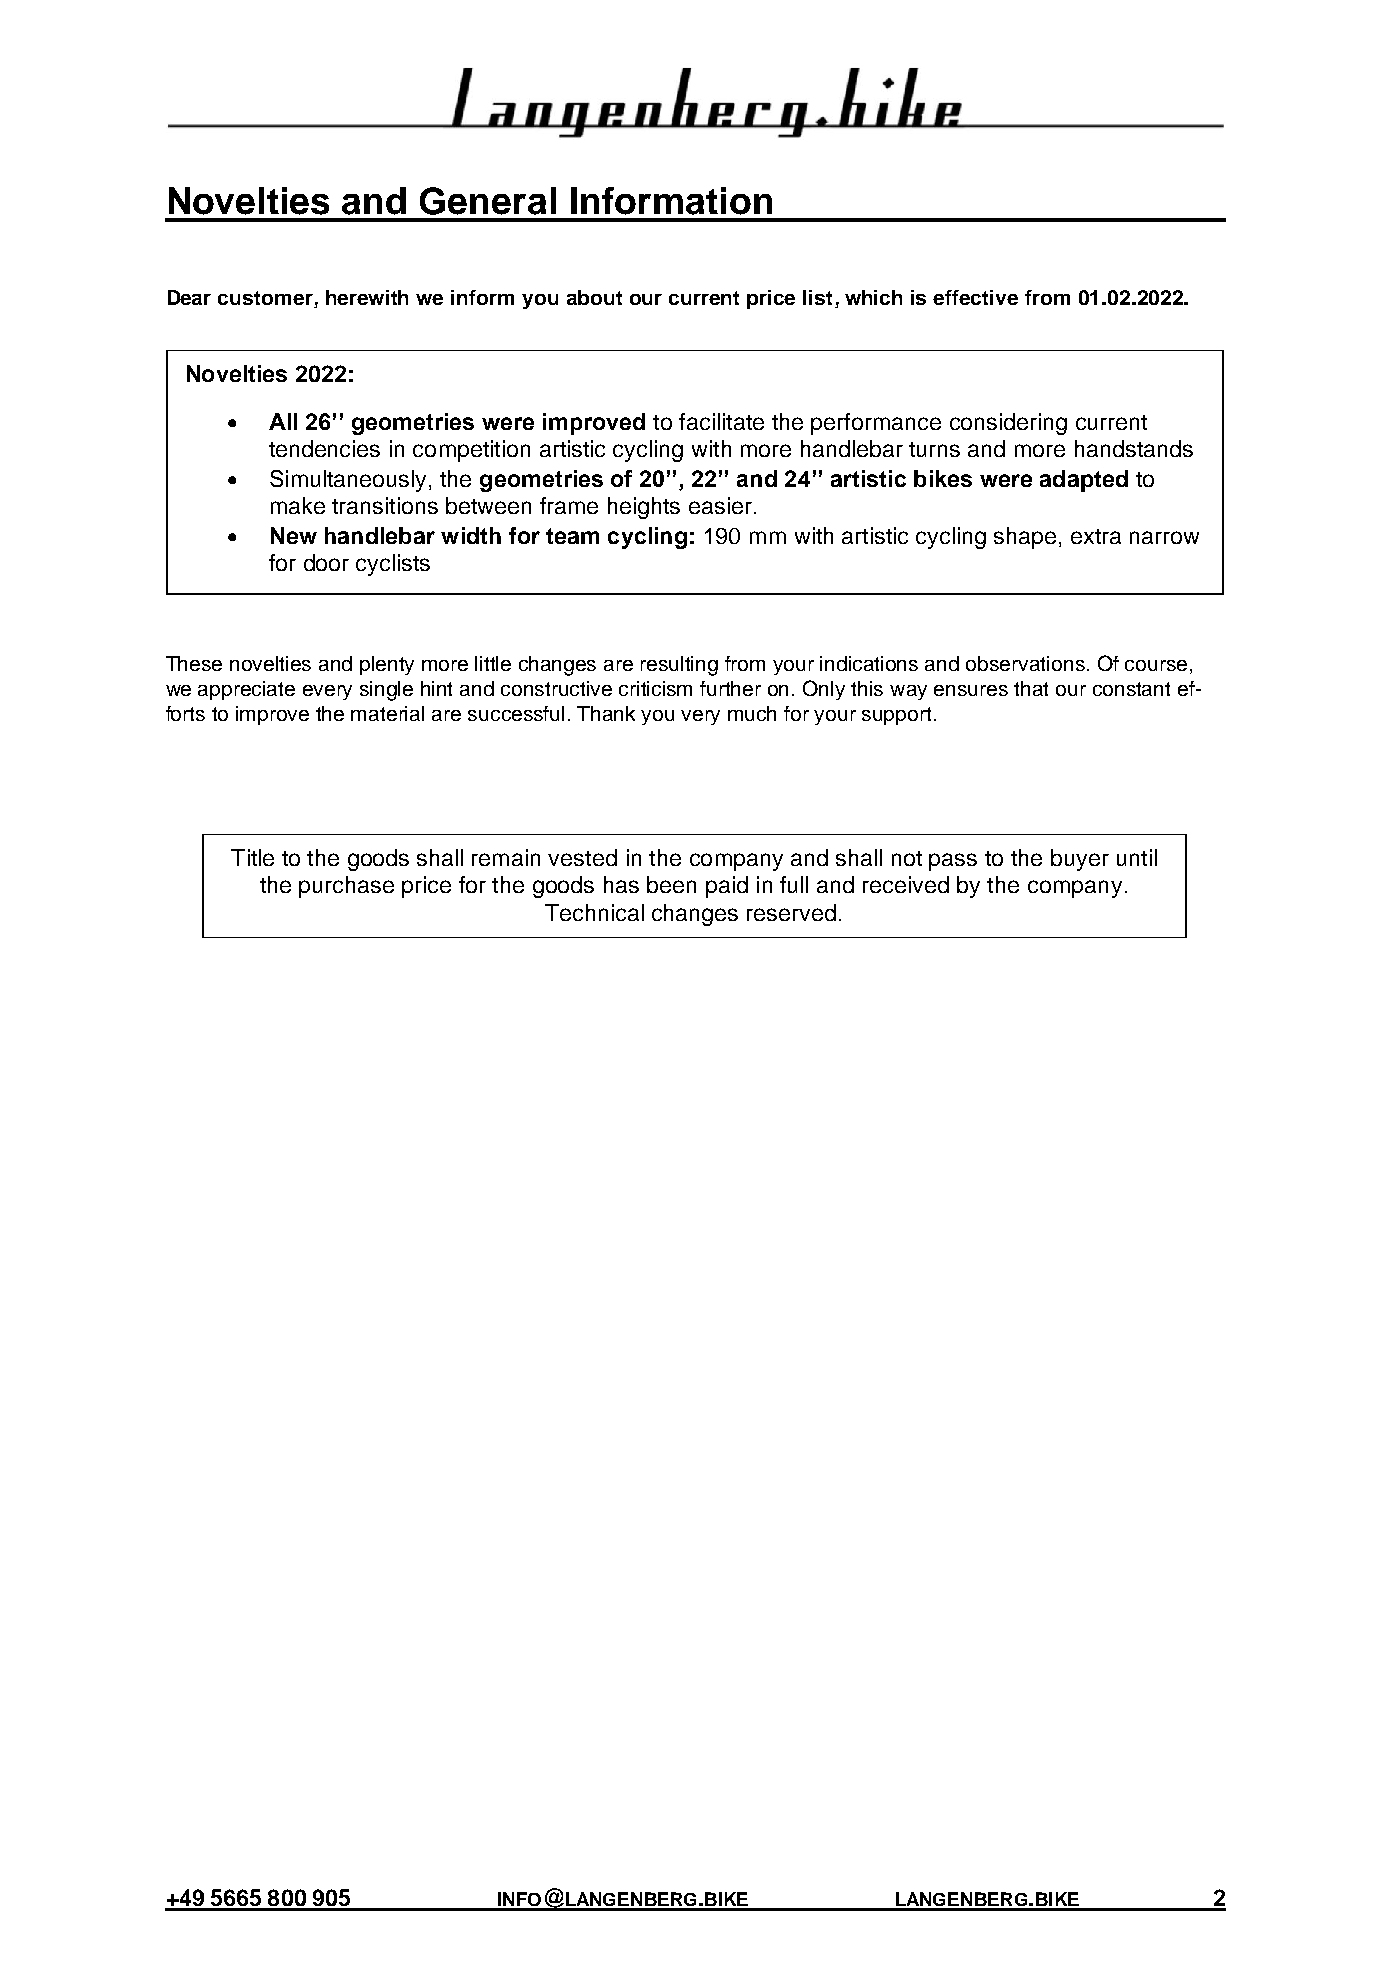 The height and width of the screenshot is (1969, 1392). I want to click on plenty, so click(387, 665).
